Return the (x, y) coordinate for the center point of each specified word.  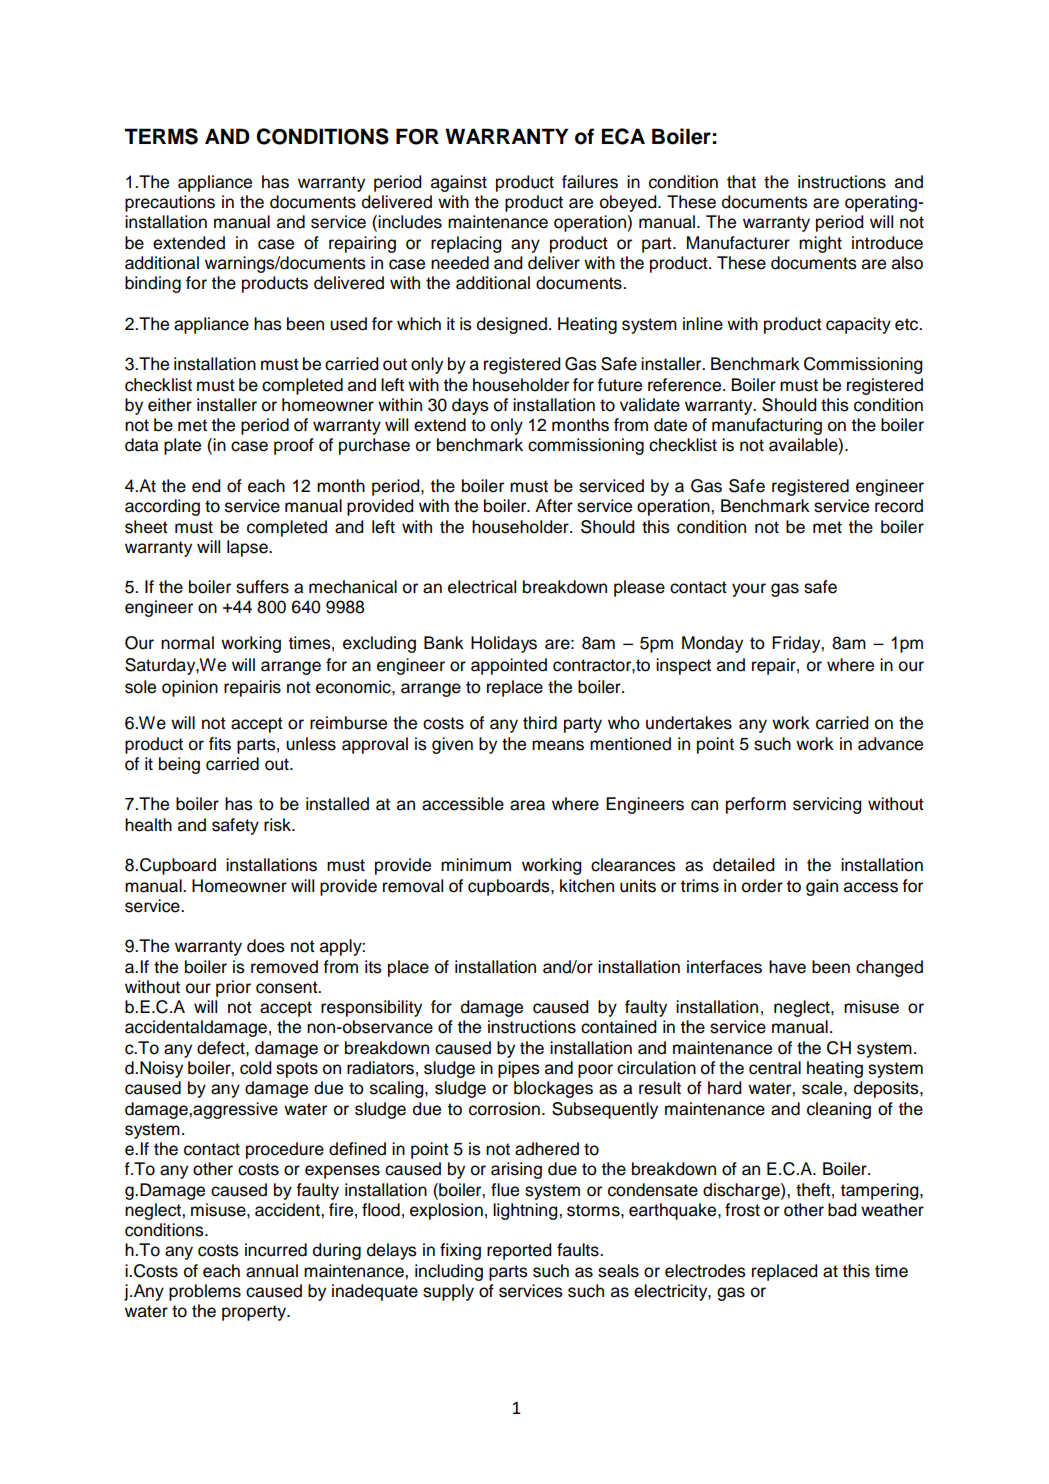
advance (890, 744)
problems (205, 1292)
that (741, 182)
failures (590, 182)
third (540, 723)
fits (220, 744)
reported (519, 1251)
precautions (170, 203)
